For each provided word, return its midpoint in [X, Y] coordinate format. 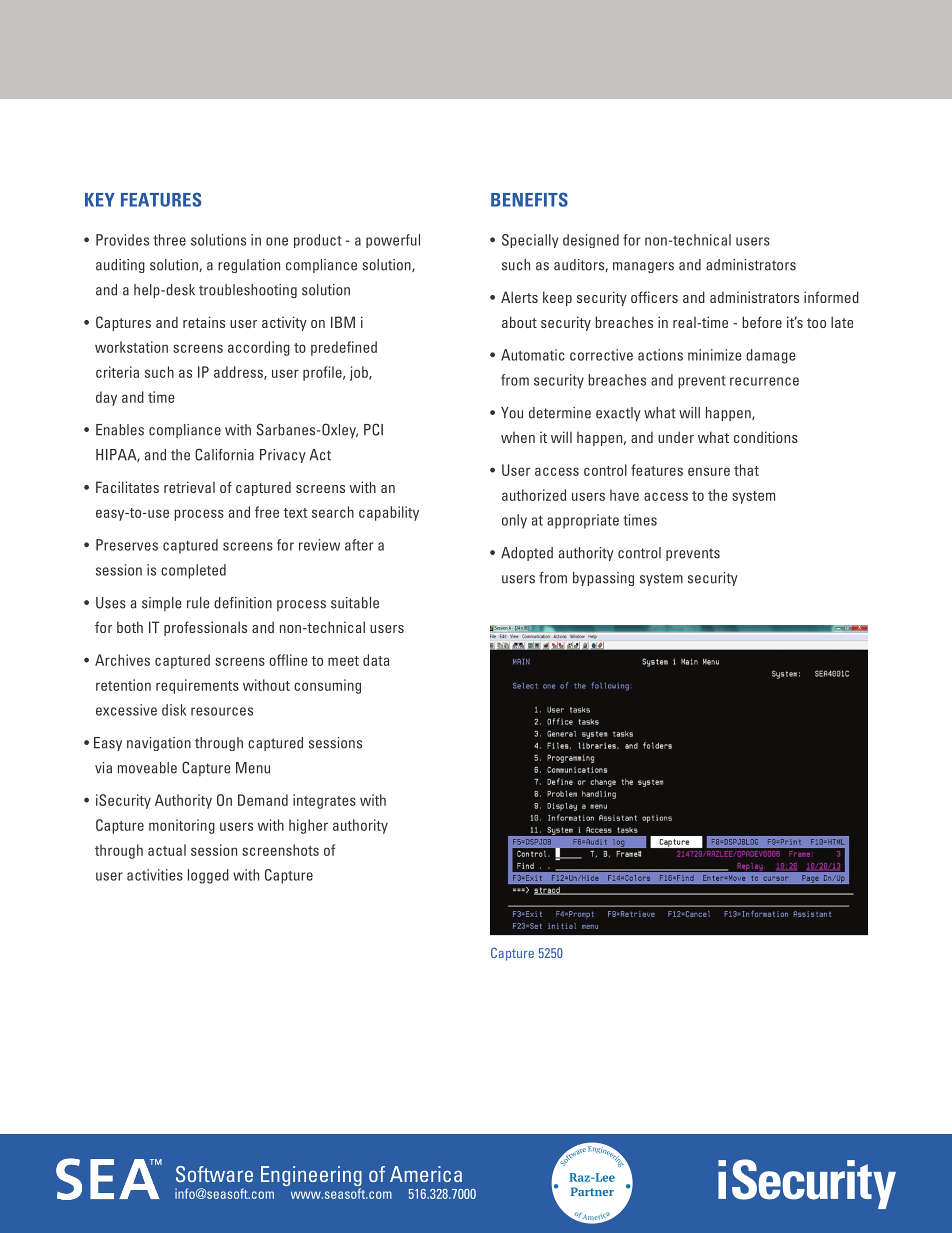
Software [214, 1174]
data [376, 660]
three [169, 240]
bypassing [603, 579]
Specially [530, 241]
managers [643, 267]
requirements [197, 686]
